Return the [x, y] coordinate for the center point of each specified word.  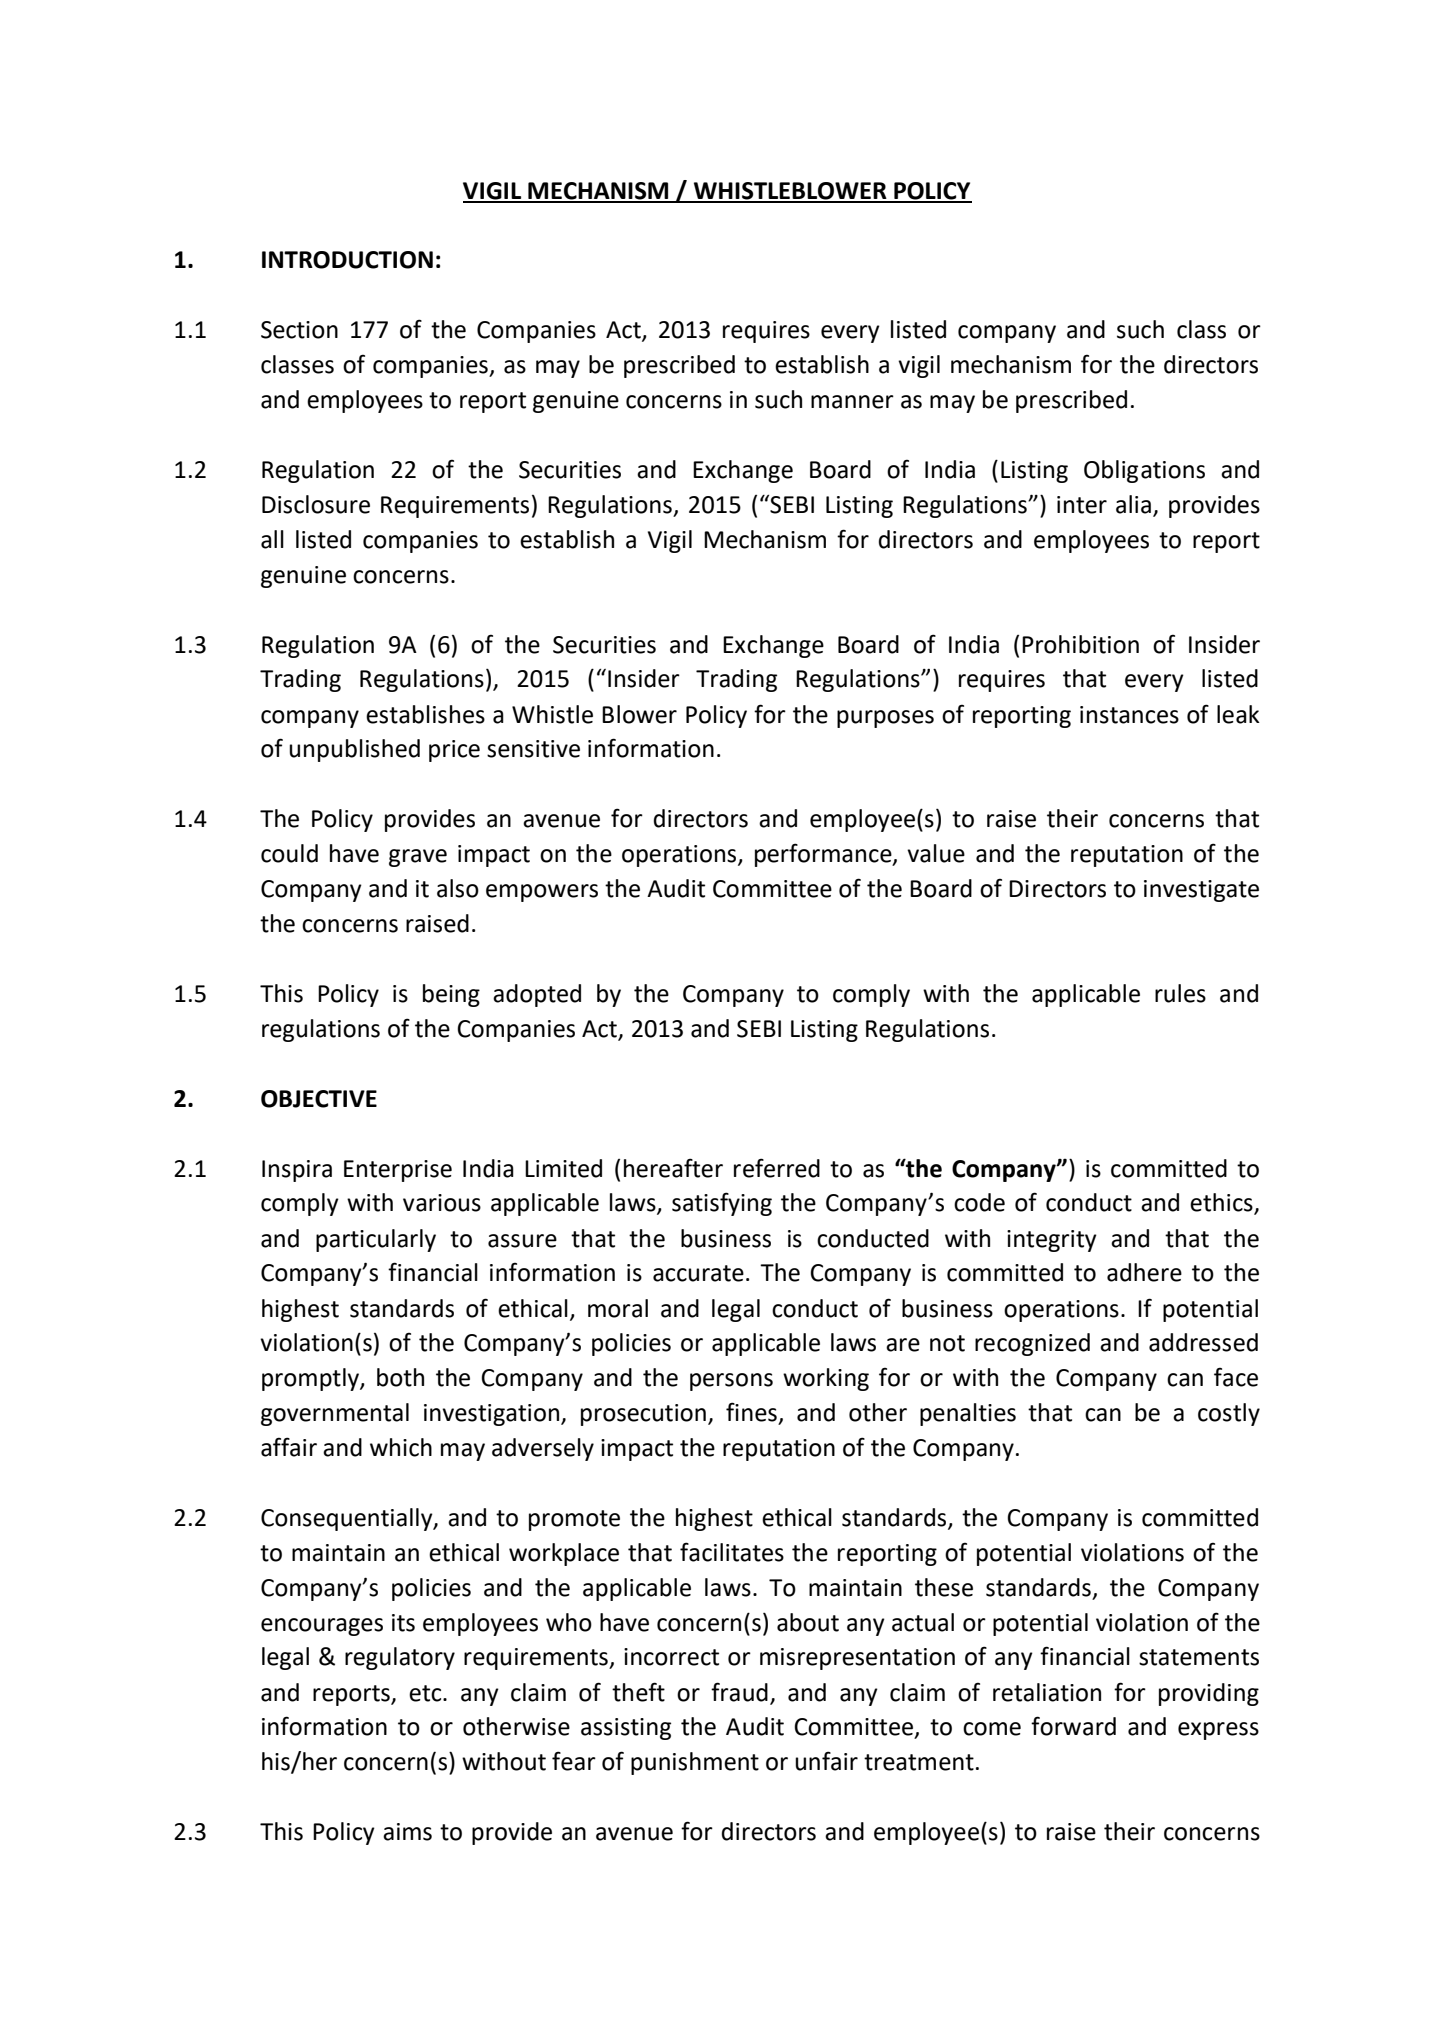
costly [1229, 1414]
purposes [885, 719]
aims [407, 1832]
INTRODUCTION [347, 260]
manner [852, 402]
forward [1073, 1726]
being [451, 995]
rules [1180, 993]
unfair [826, 1761]
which [401, 1447]
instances [1129, 715]
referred [777, 1168]
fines [751, 1412]
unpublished [354, 750]
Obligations [1144, 471]
